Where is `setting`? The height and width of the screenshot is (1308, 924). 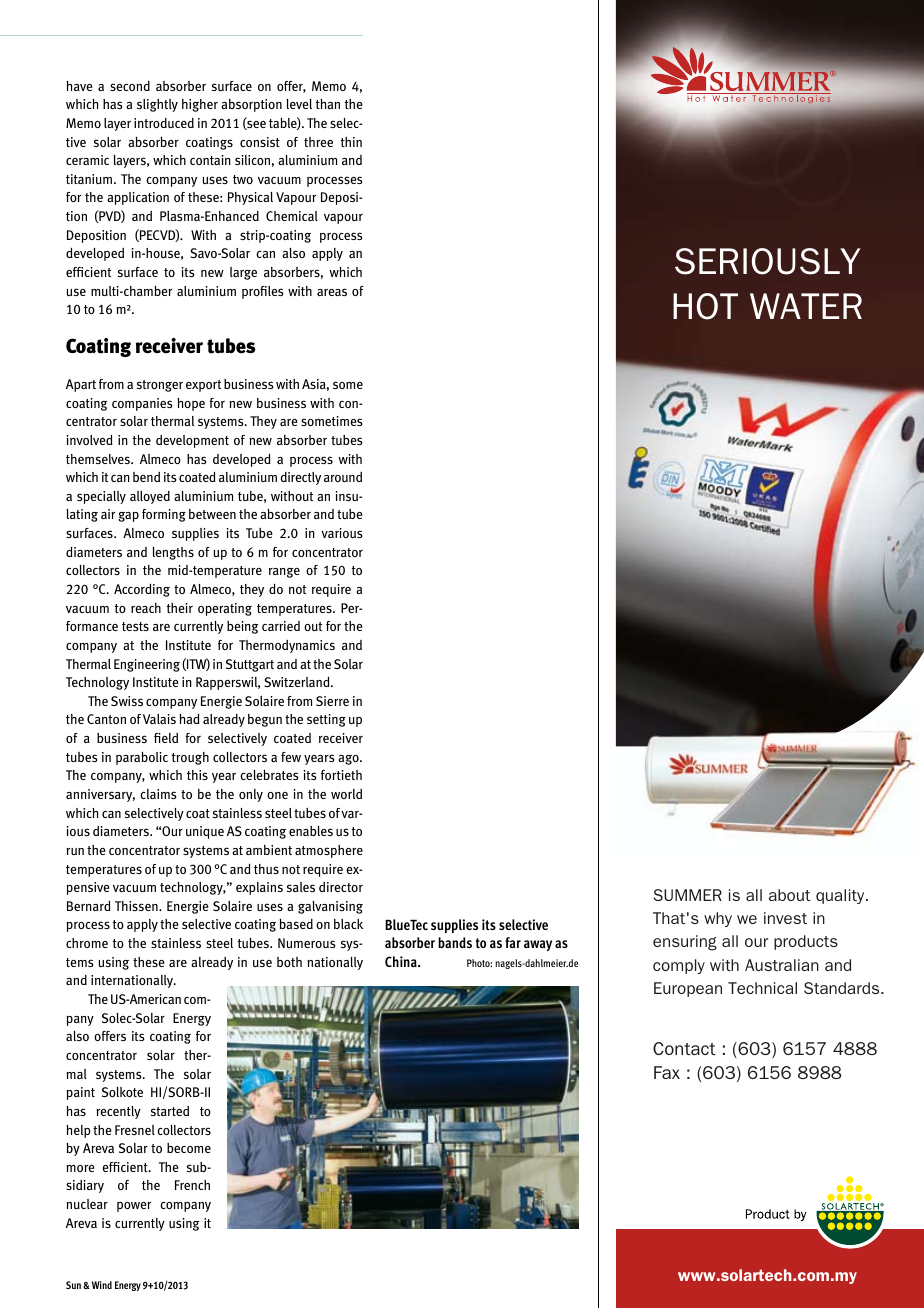
setting is located at coordinates (326, 720).
